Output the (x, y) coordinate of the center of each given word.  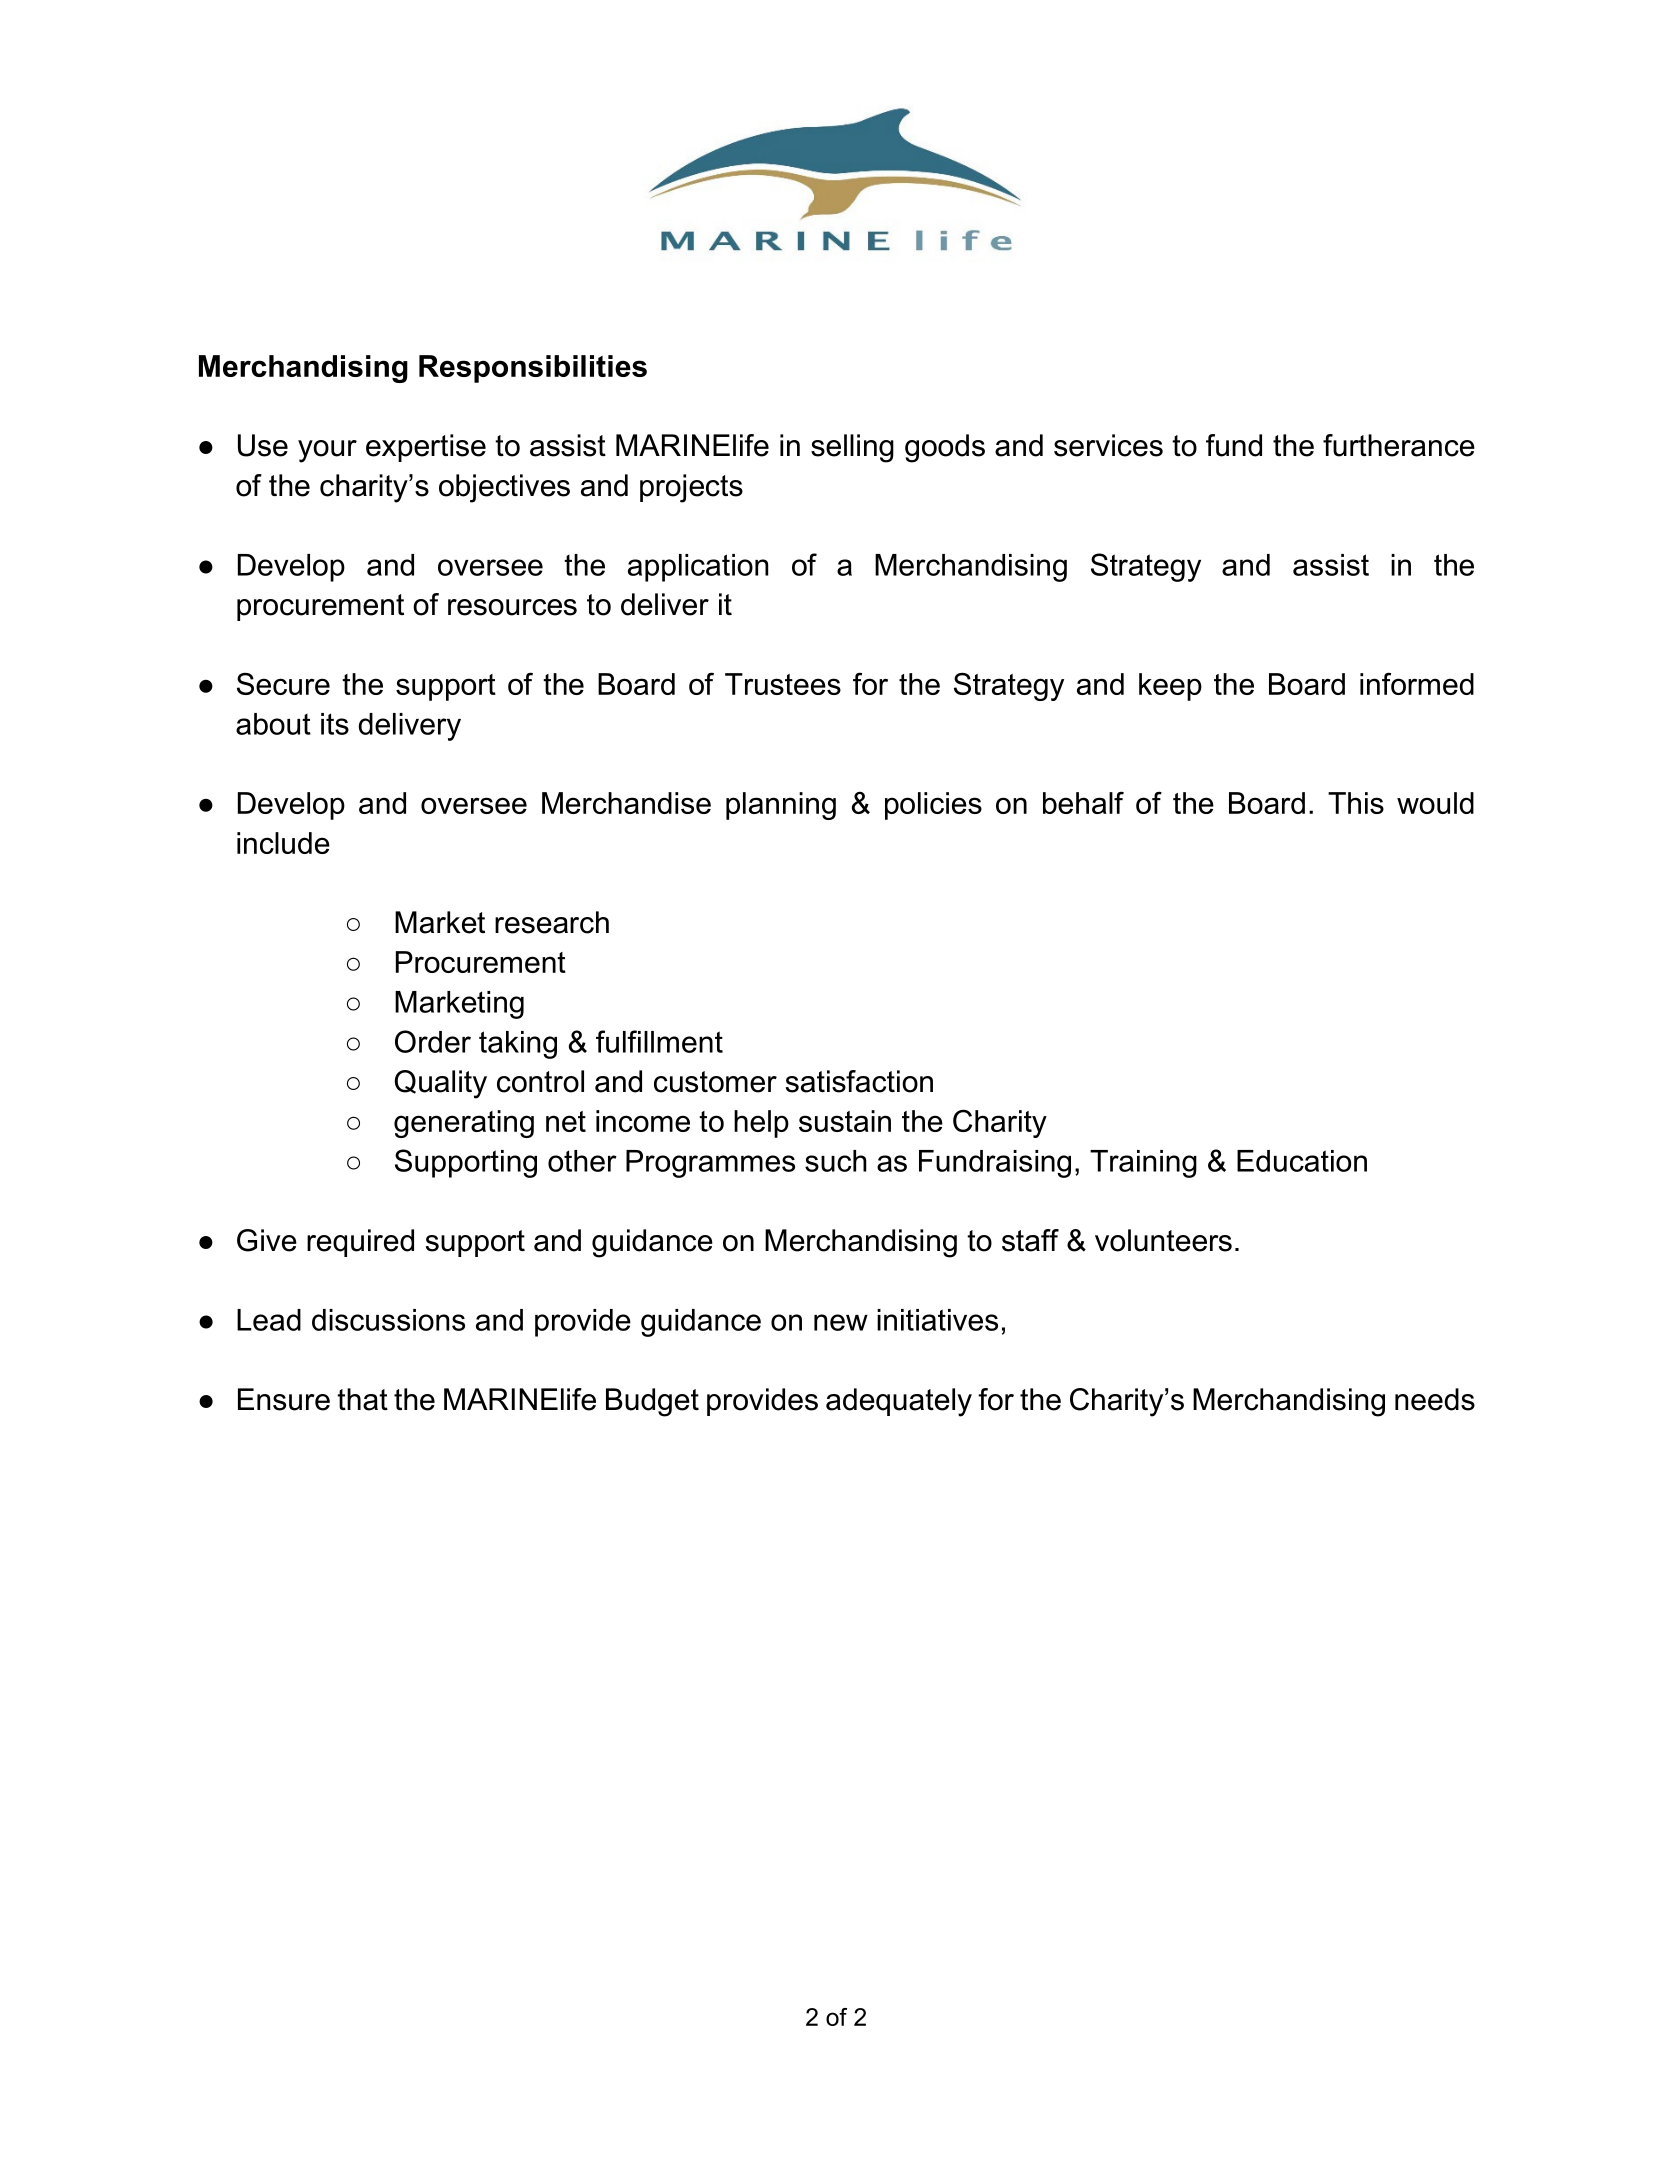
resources (512, 607)
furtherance (1399, 445)
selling (852, 448)
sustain (845, 1121)
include (283, 843)
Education (1302, 1161)
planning (781, 806)
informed (1417, 684)
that (362, 1399)
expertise (426, 448)
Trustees (783, 684)
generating (464, 1124)
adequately (899, 1402)
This (1356, 803)
